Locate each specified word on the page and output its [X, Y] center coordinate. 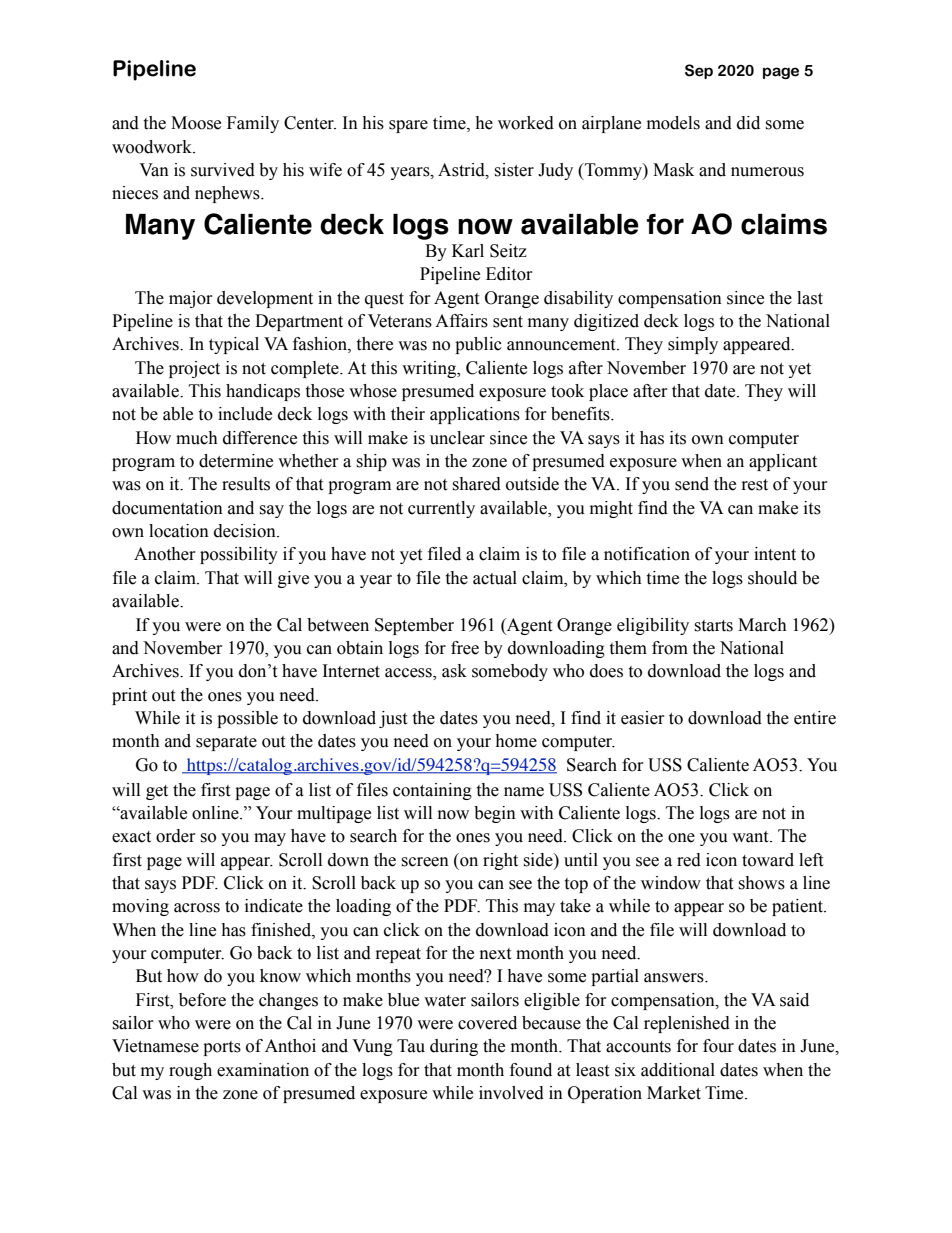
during [454, 1047]
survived [223, 170]
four [718, 1046]
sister [514, 170]
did [748, 123]
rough [190, 1071]
